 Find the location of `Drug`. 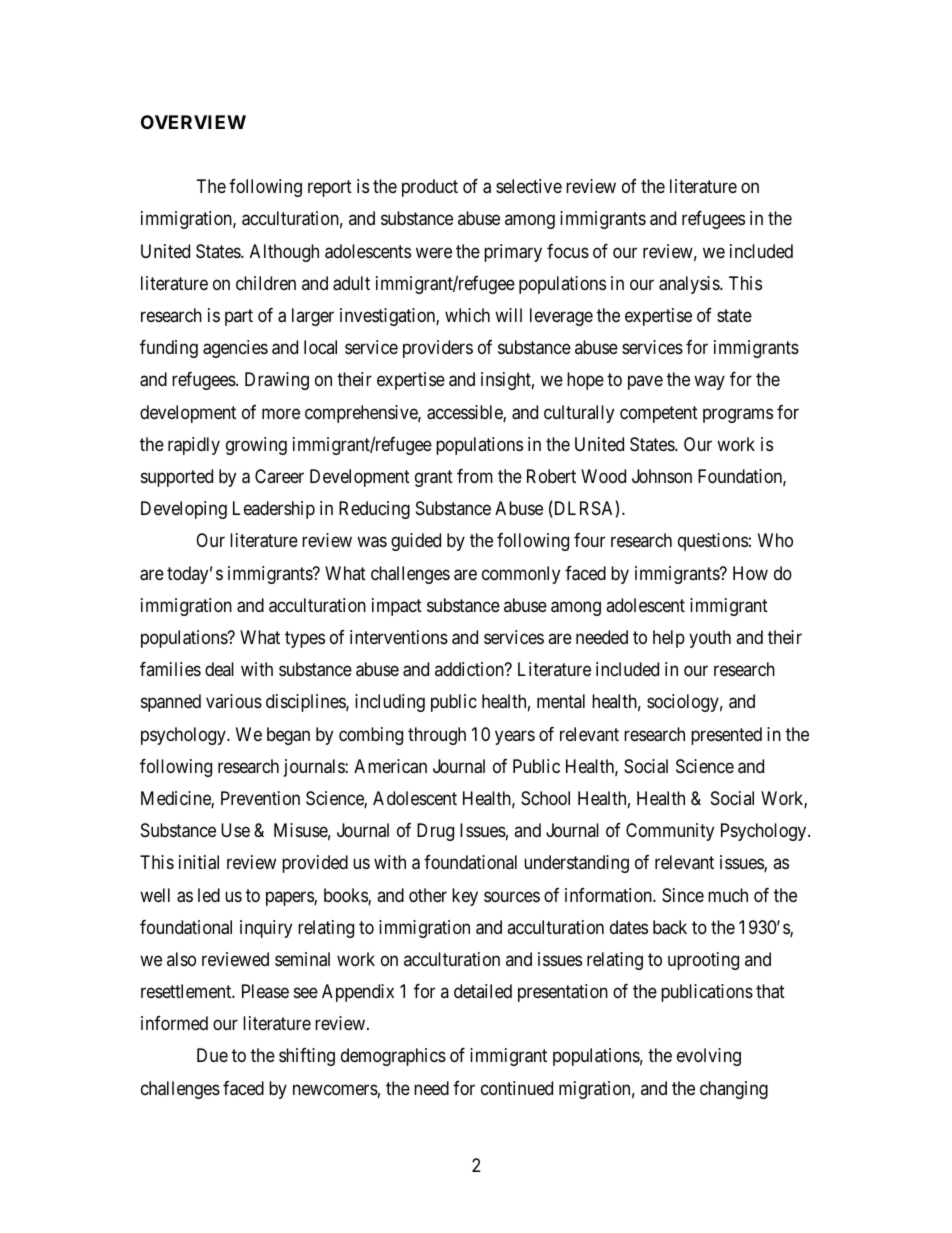

Drug is located at coordinates (435, 832).
